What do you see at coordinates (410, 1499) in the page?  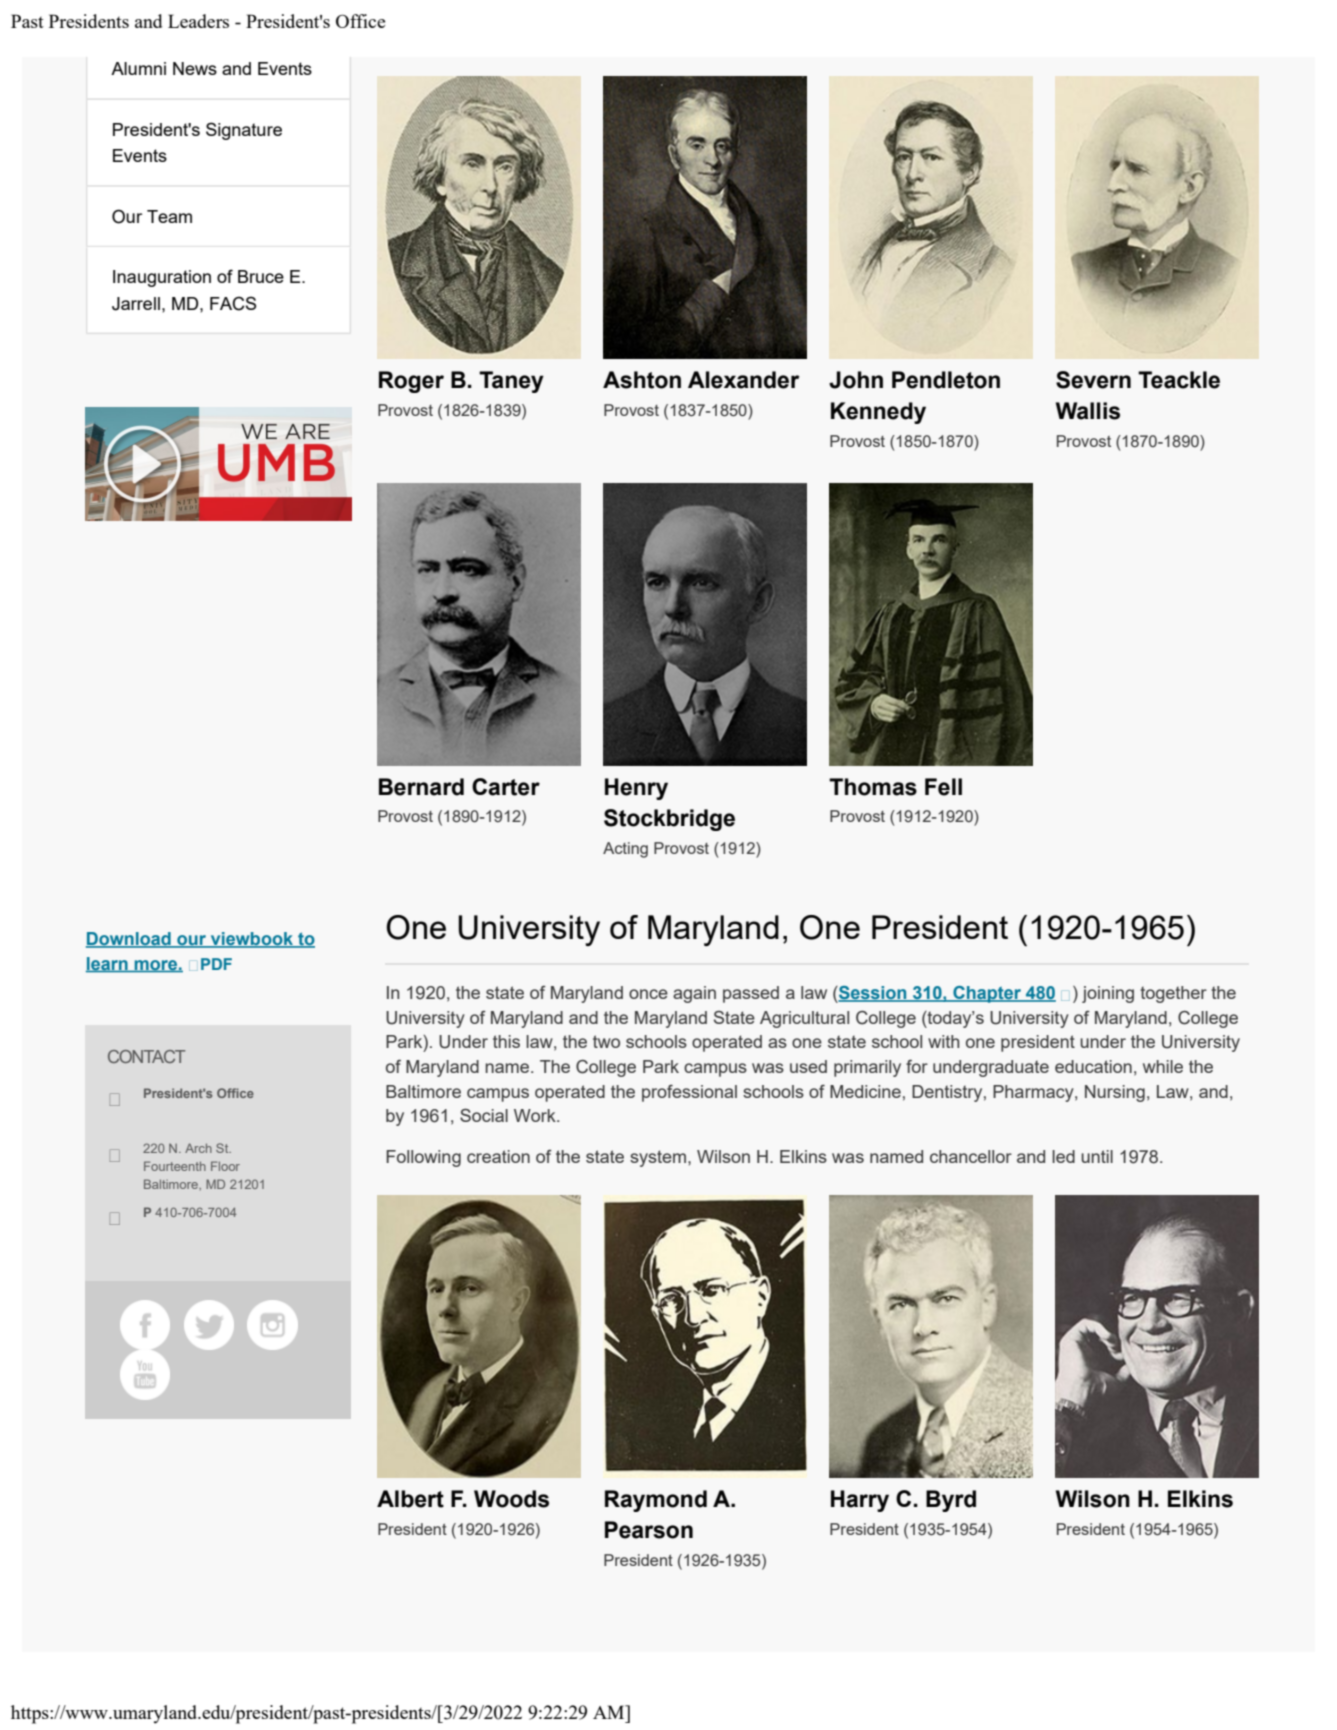 I see `Albert` at bounding box center [410, 1499].
